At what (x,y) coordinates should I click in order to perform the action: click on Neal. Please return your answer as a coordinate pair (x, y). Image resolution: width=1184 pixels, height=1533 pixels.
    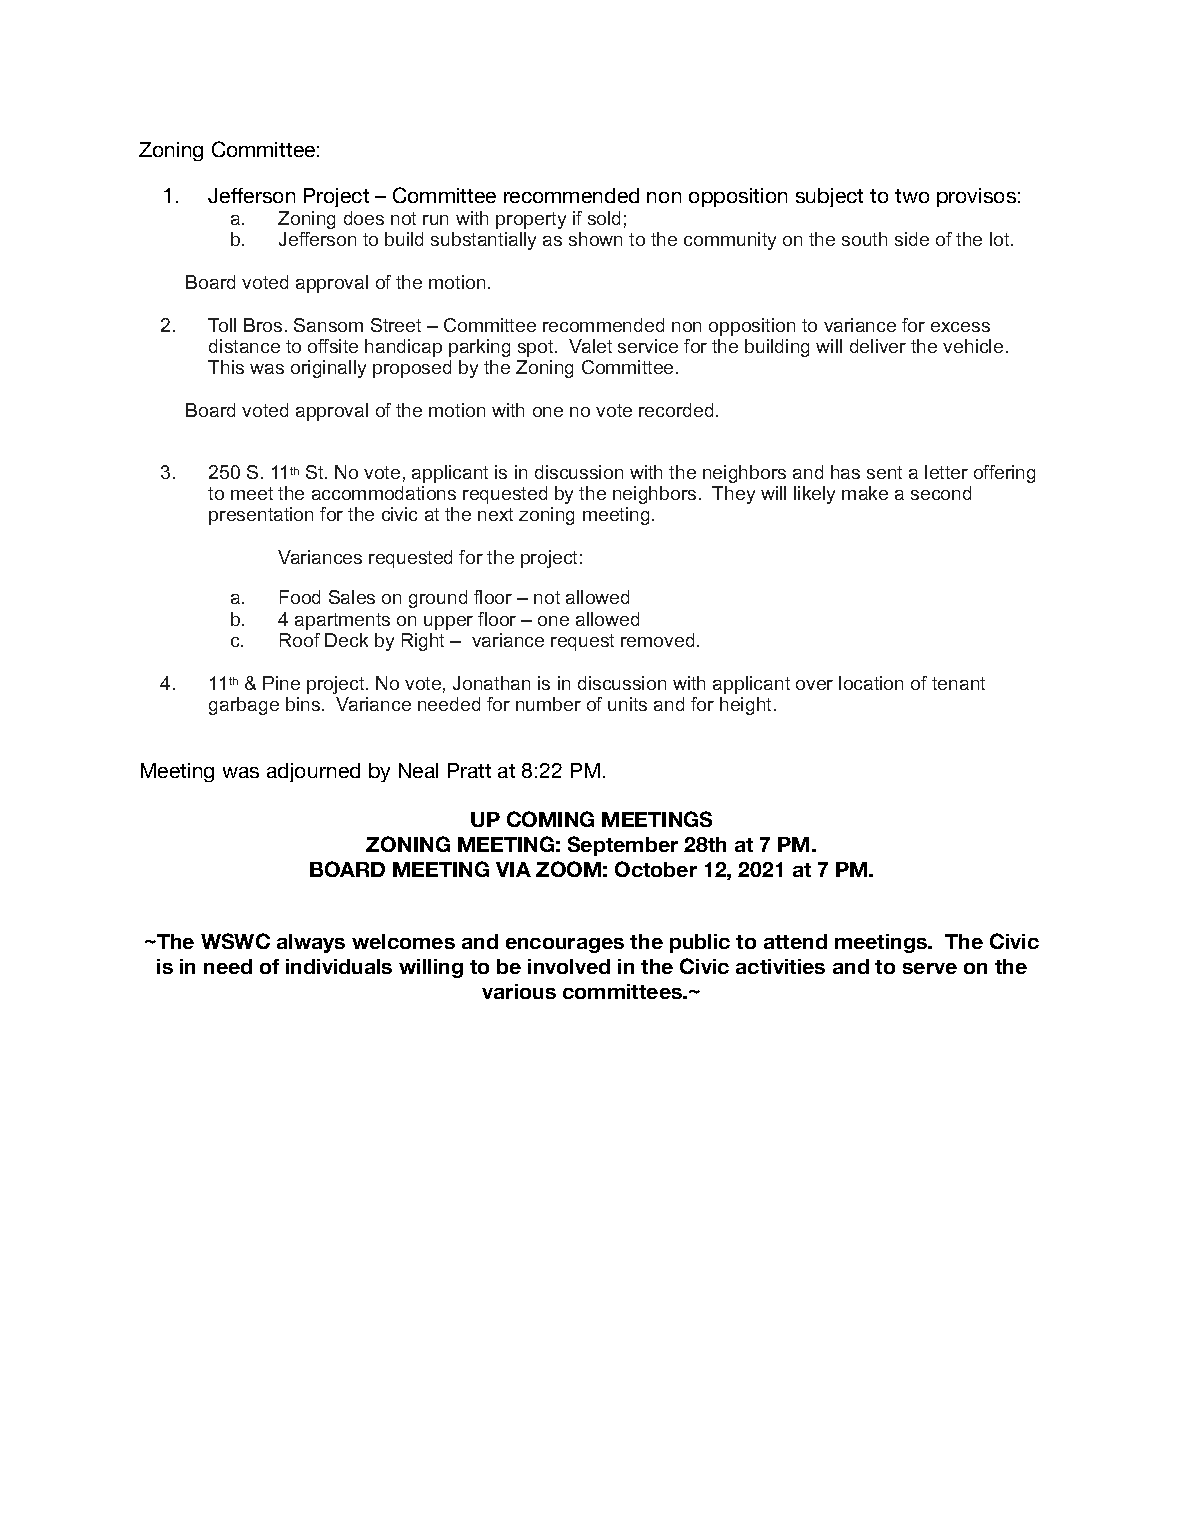
    Looking at the image, I should click on (418, 770).
